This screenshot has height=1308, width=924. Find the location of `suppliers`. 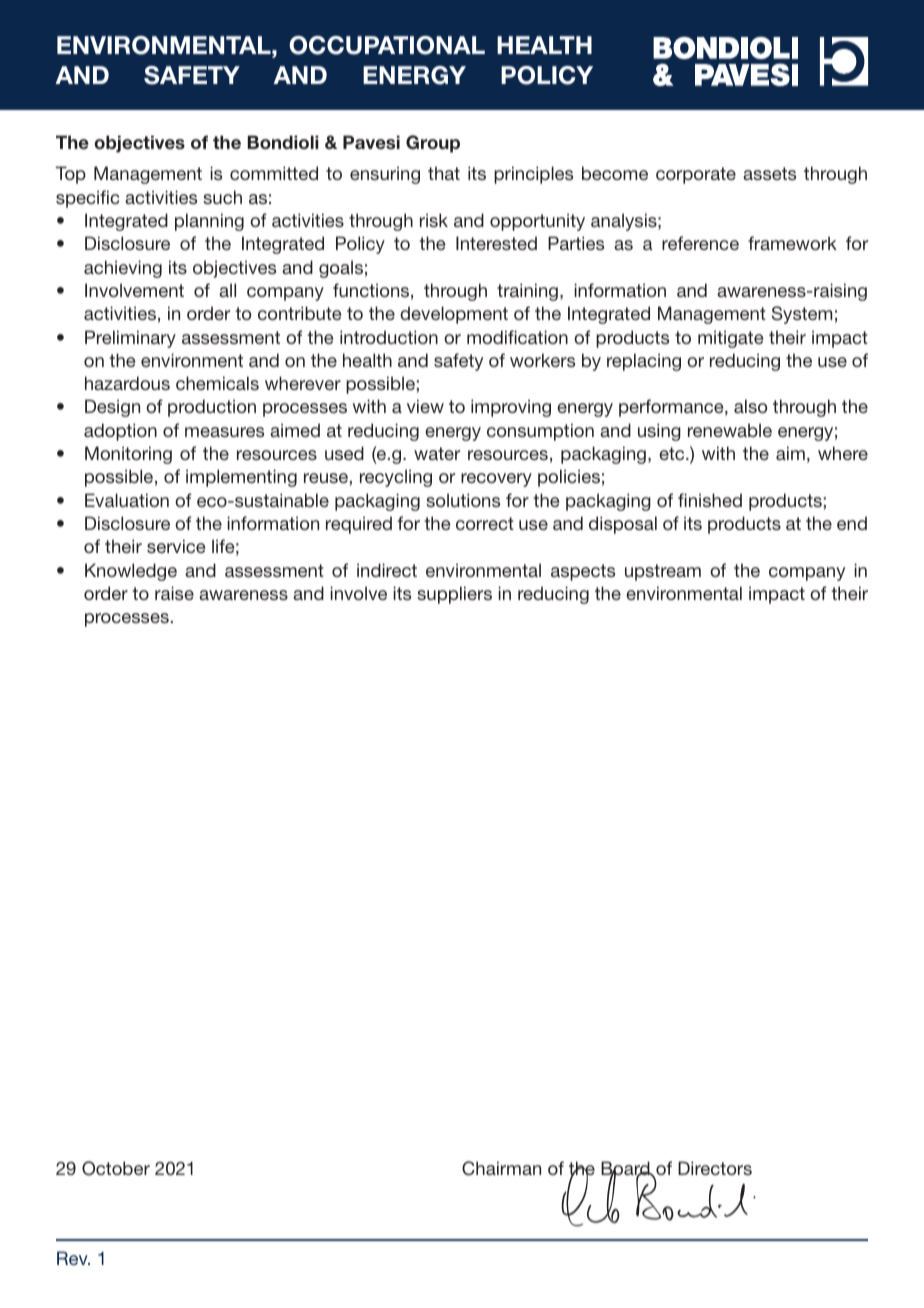

suppliers is located at coordinates (454, 595).
